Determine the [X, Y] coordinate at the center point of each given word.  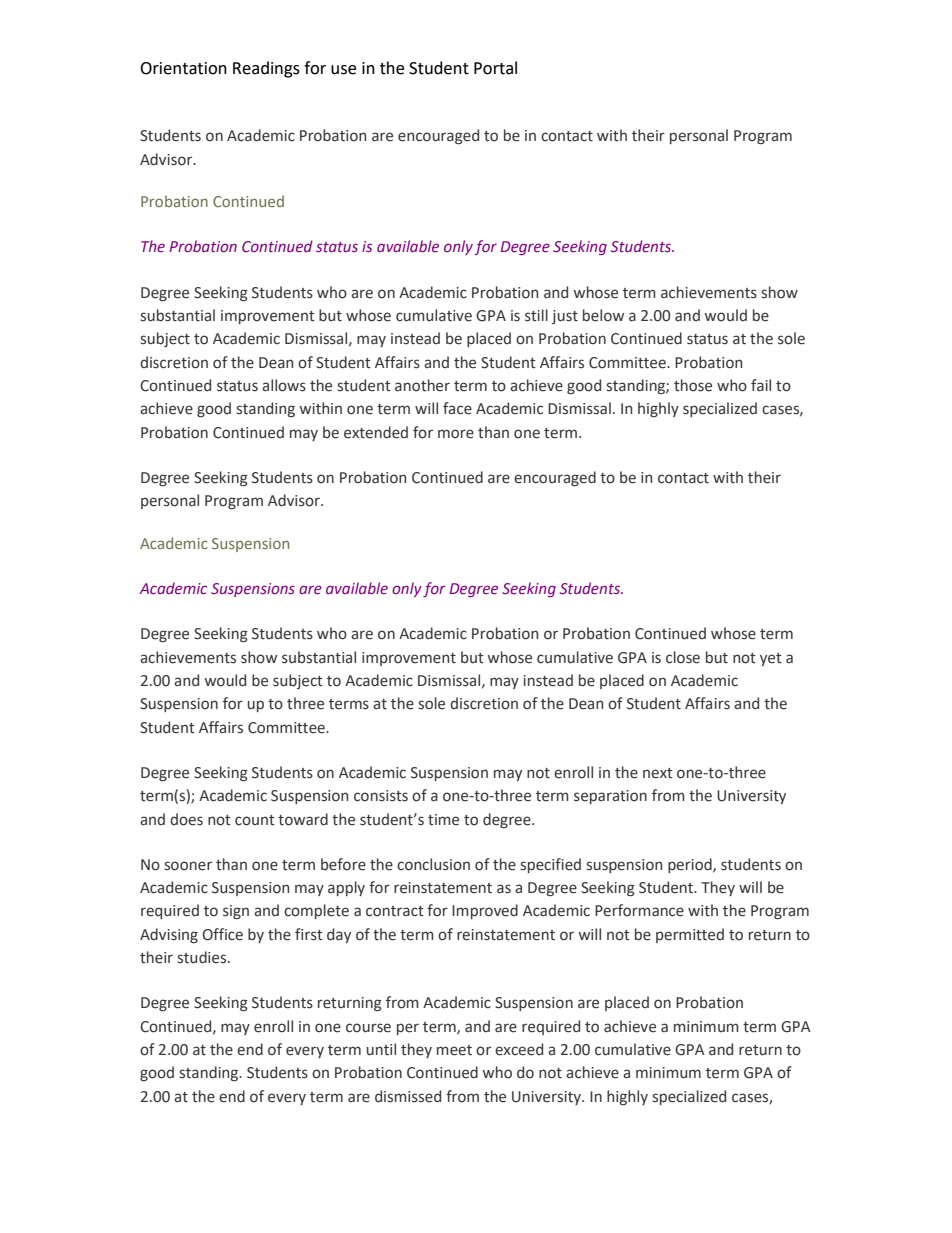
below [603, 315]
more [456, 434]
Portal [495, 68]
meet [454, 1050]
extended [376, 432]
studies [203, 957]
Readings [266, 69]
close [683, 657]
